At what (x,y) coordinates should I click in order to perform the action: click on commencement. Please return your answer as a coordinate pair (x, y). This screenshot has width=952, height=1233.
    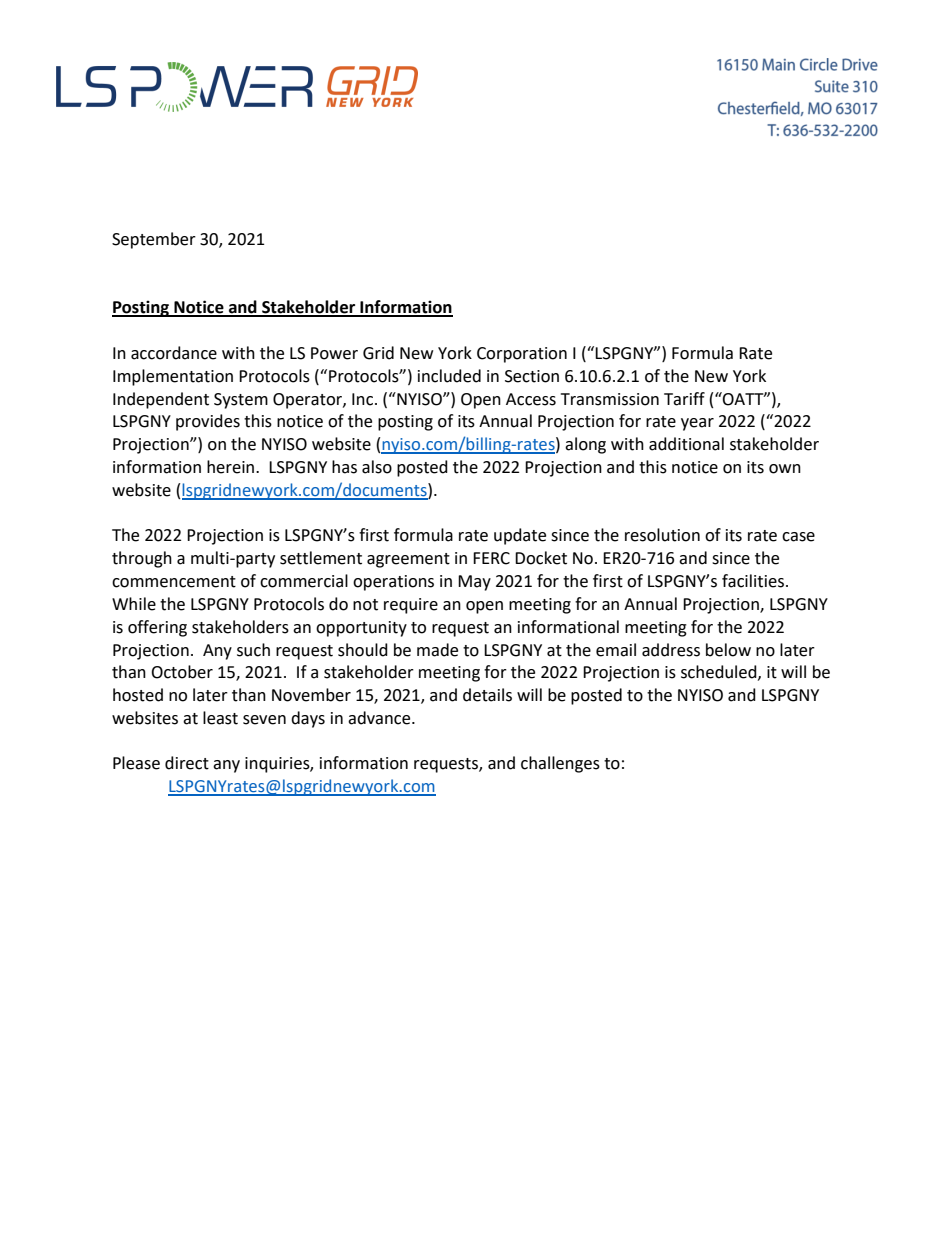
    Looking at the image, I should click on (174, 582).
